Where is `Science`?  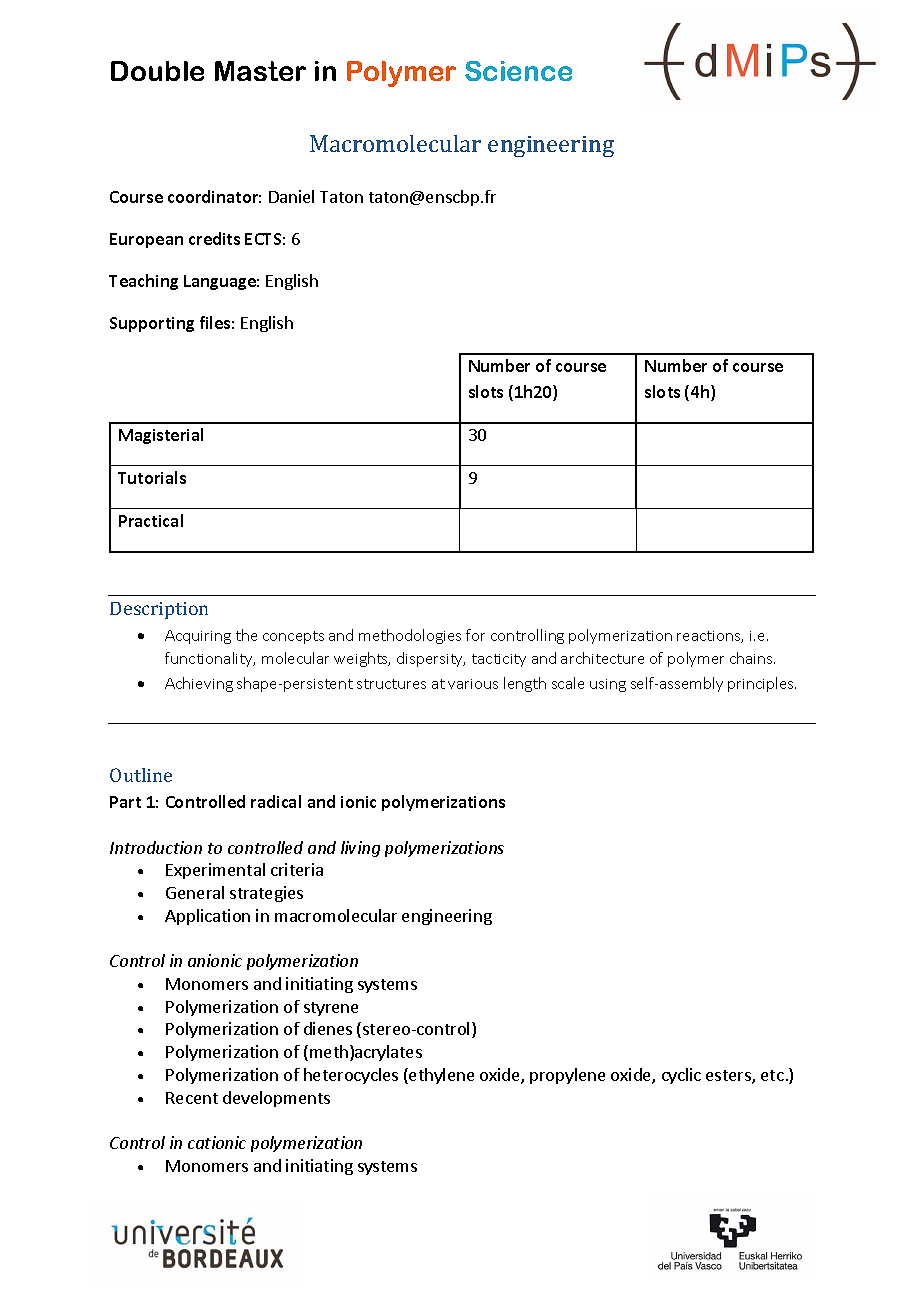 Science is located at coordinates (518, 71).
